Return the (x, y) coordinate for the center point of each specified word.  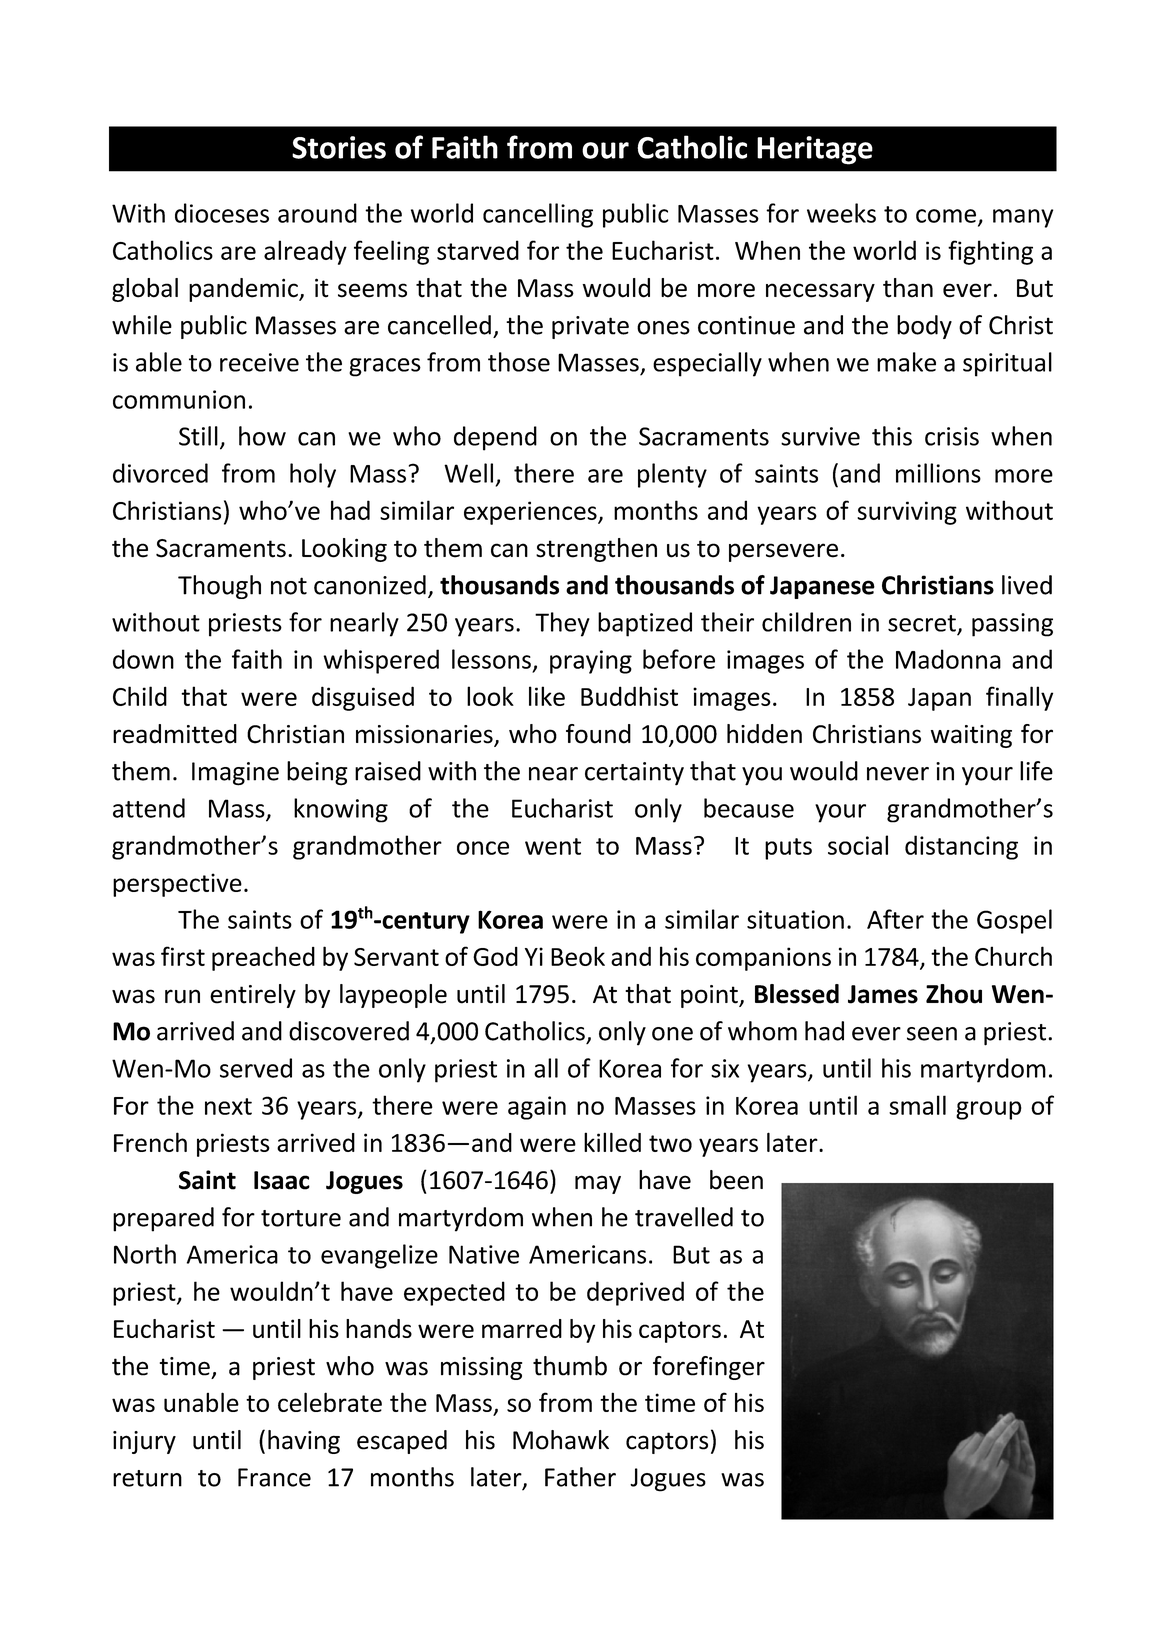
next (228, 1106)
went (553, 846)
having (304, 1442)
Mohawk (561, 1440)
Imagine (235, 774)
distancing (961, 847)
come (946, 216)
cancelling (538, 215)
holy (313, 475)
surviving (907, 513)
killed (612, 1142)
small (917, 1105)
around (317, 213)
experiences (531, 513)
